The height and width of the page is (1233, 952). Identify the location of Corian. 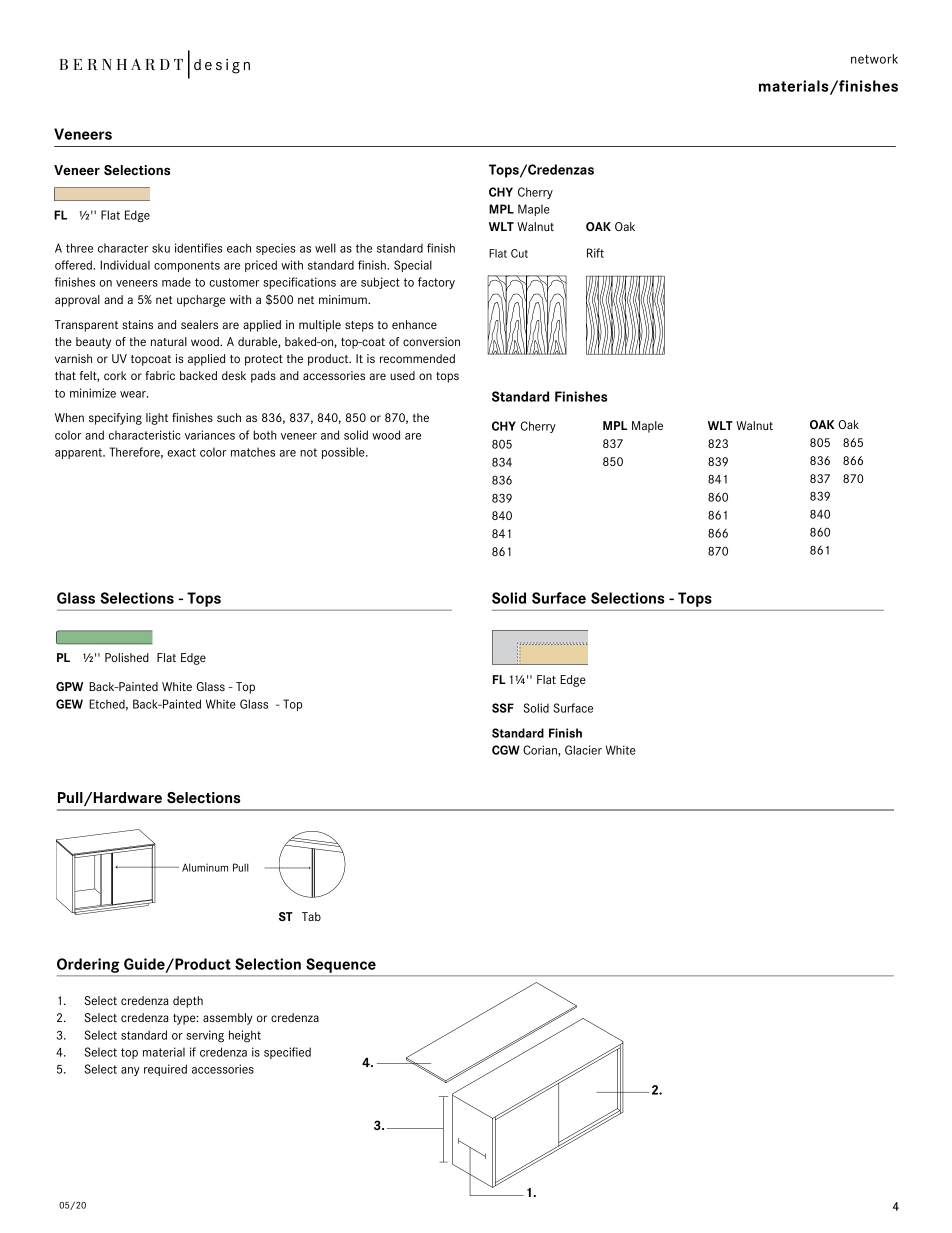
(541, 751).
